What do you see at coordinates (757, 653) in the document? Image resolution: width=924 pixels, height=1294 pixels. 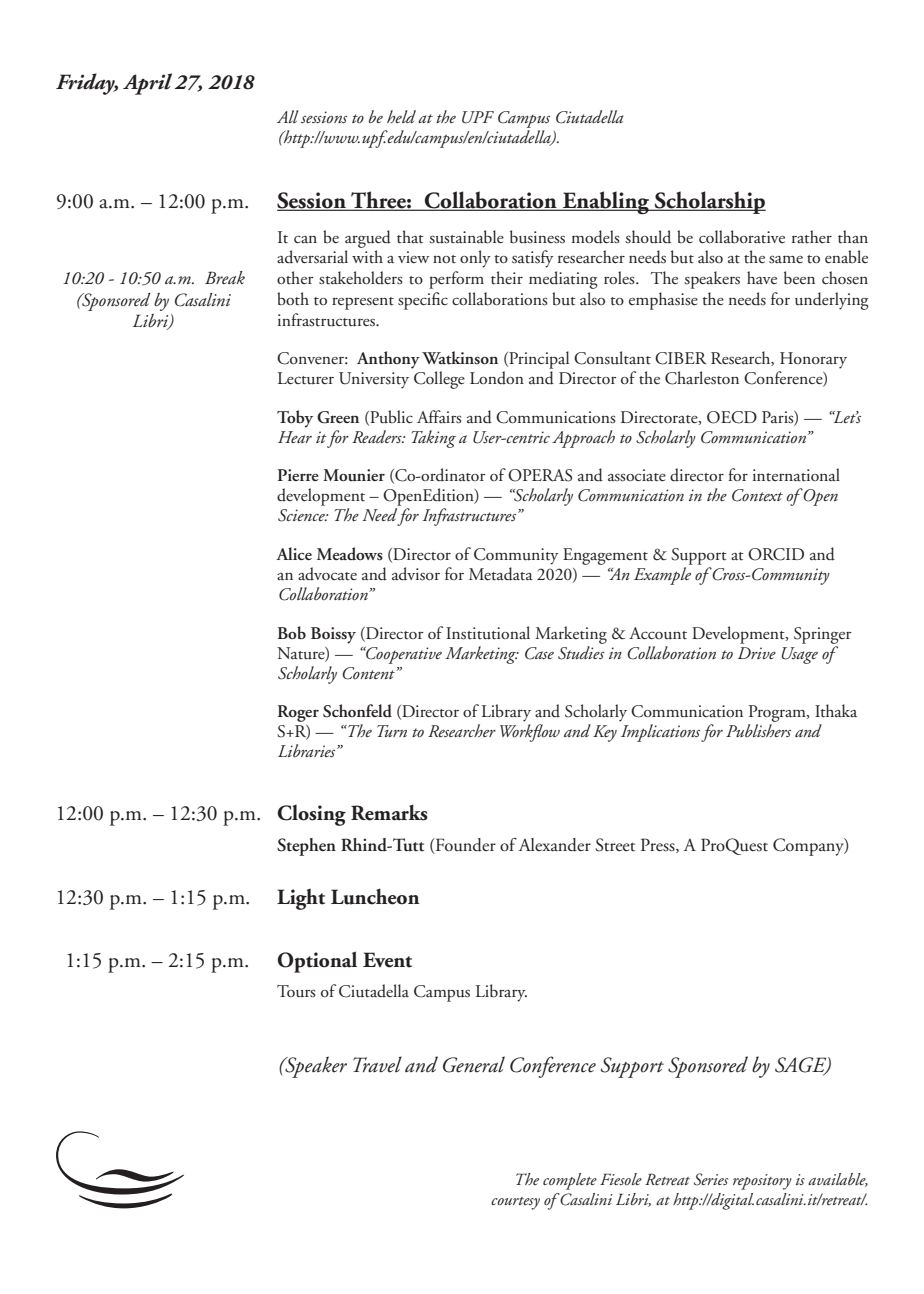 I see `Drive` at bounding box center [757, 653].
